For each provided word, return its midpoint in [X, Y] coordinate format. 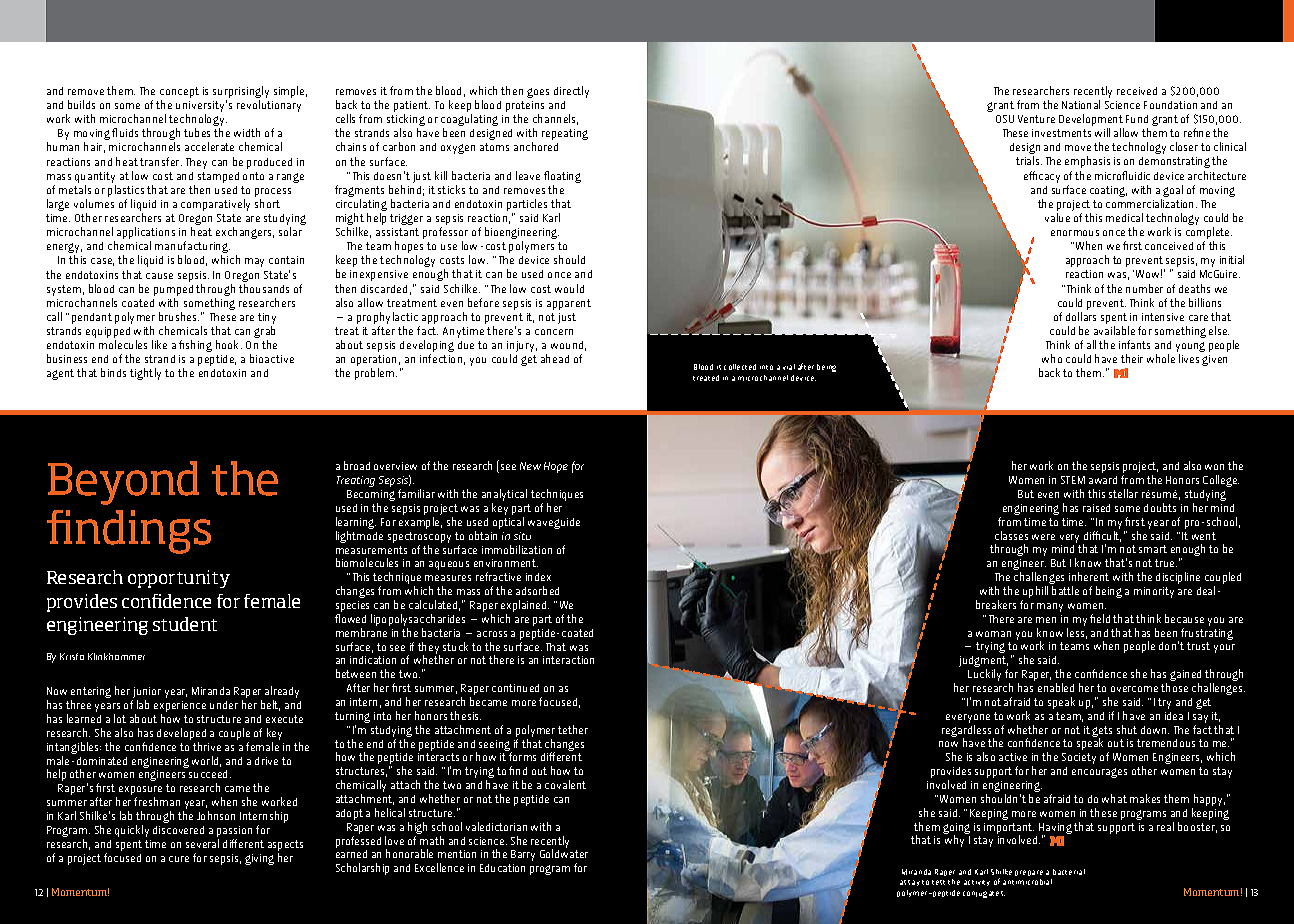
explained [525, 607]
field [1100, 618]
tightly [145, 374]
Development [1091, 121]
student [185, 624]
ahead [555, 358]
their [1132, 358]
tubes [197, 132]
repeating [565, 134]
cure [179, 859]
